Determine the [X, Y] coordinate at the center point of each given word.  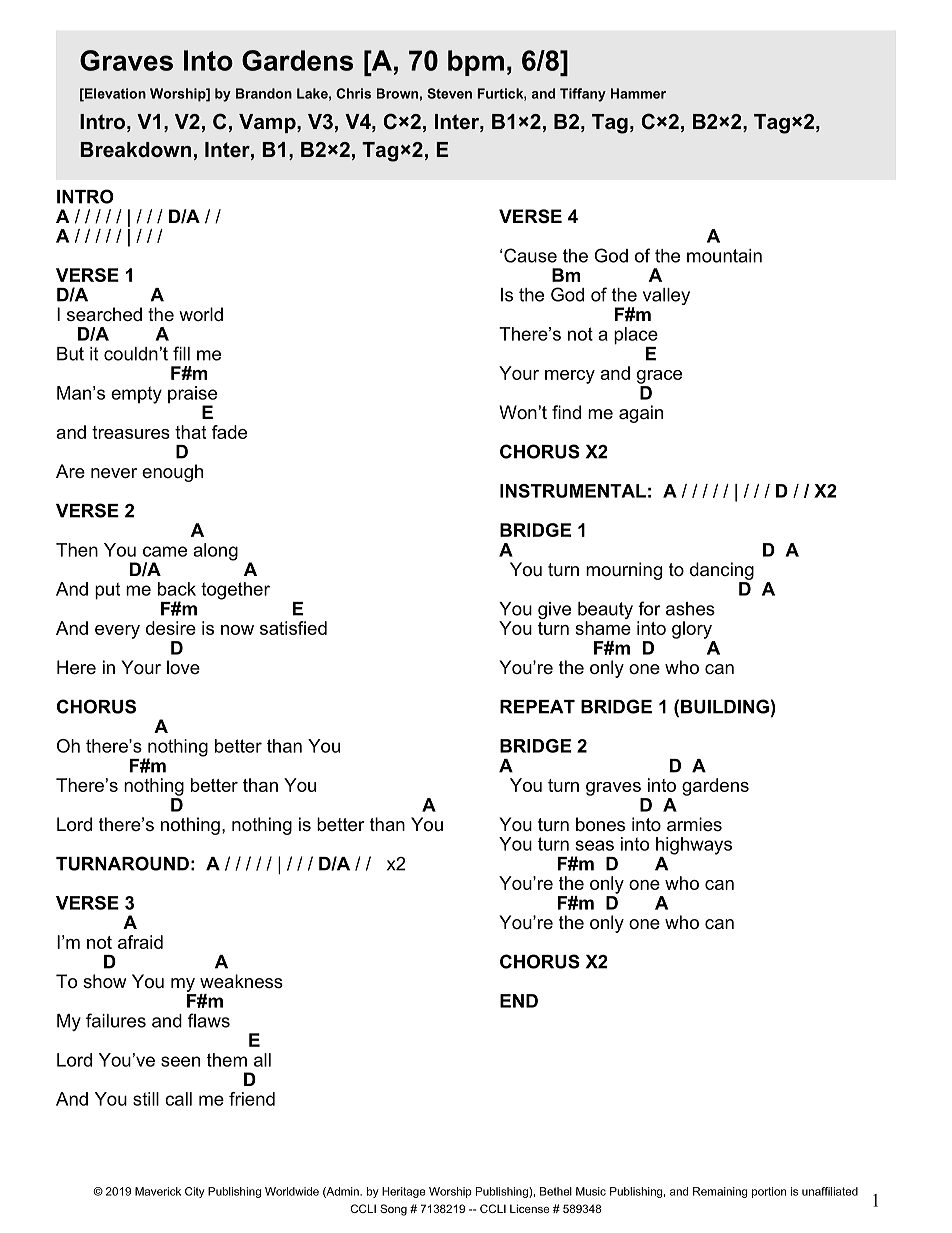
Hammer [638, 93]
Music [591, 1191]
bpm [476, 63]
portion [769, 1192]
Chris [353, 93]
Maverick [158, 1191]
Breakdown [135, 150]
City [195, 1192]
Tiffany [583, 95]
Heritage [403, 1192]
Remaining [720, 1192]
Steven [449, 93]
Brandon [264, 93]
